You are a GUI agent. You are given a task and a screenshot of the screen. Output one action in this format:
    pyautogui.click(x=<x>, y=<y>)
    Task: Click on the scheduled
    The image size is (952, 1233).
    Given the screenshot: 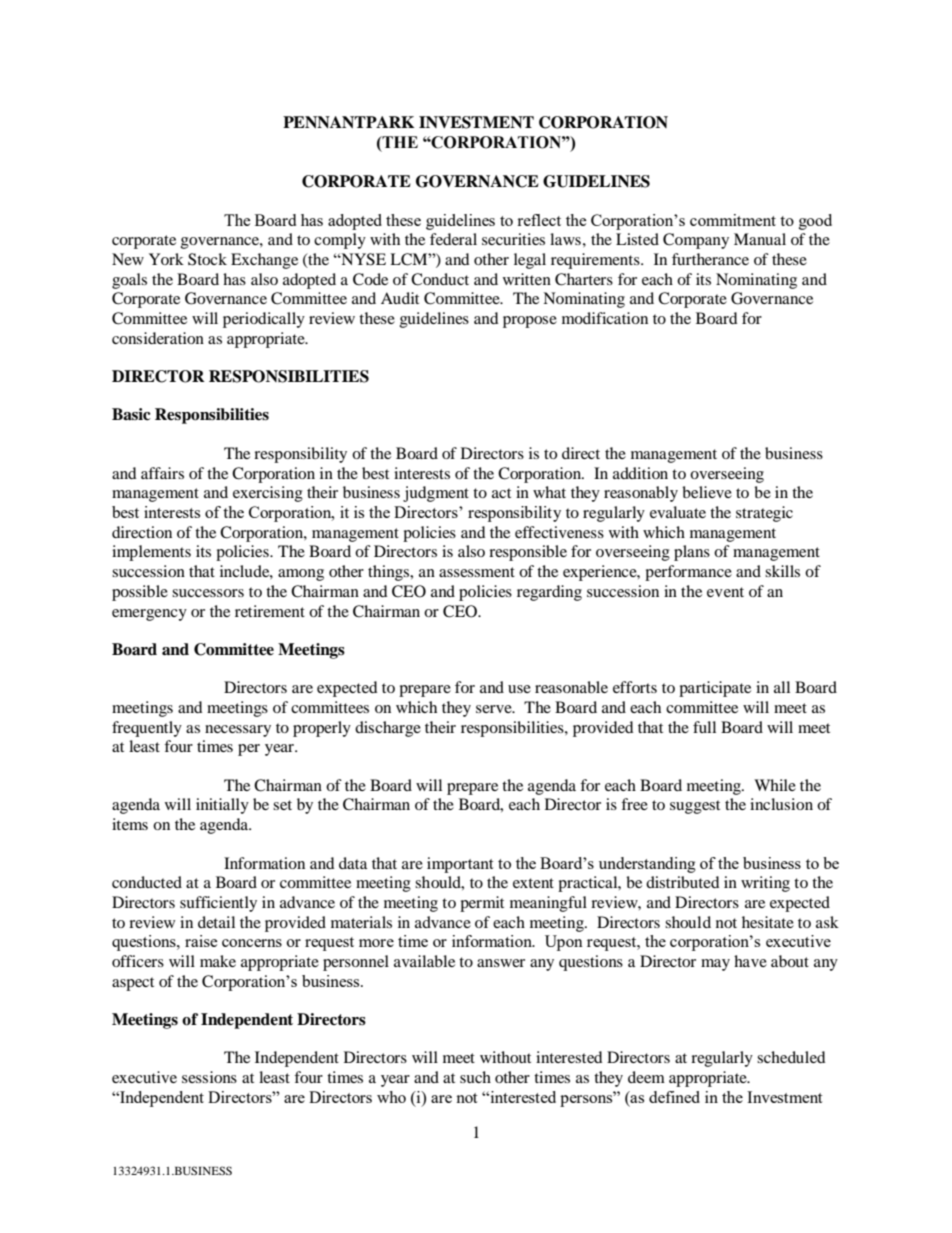 What is the action you would take?
    pyautogui.click(x=791, y=1057)
